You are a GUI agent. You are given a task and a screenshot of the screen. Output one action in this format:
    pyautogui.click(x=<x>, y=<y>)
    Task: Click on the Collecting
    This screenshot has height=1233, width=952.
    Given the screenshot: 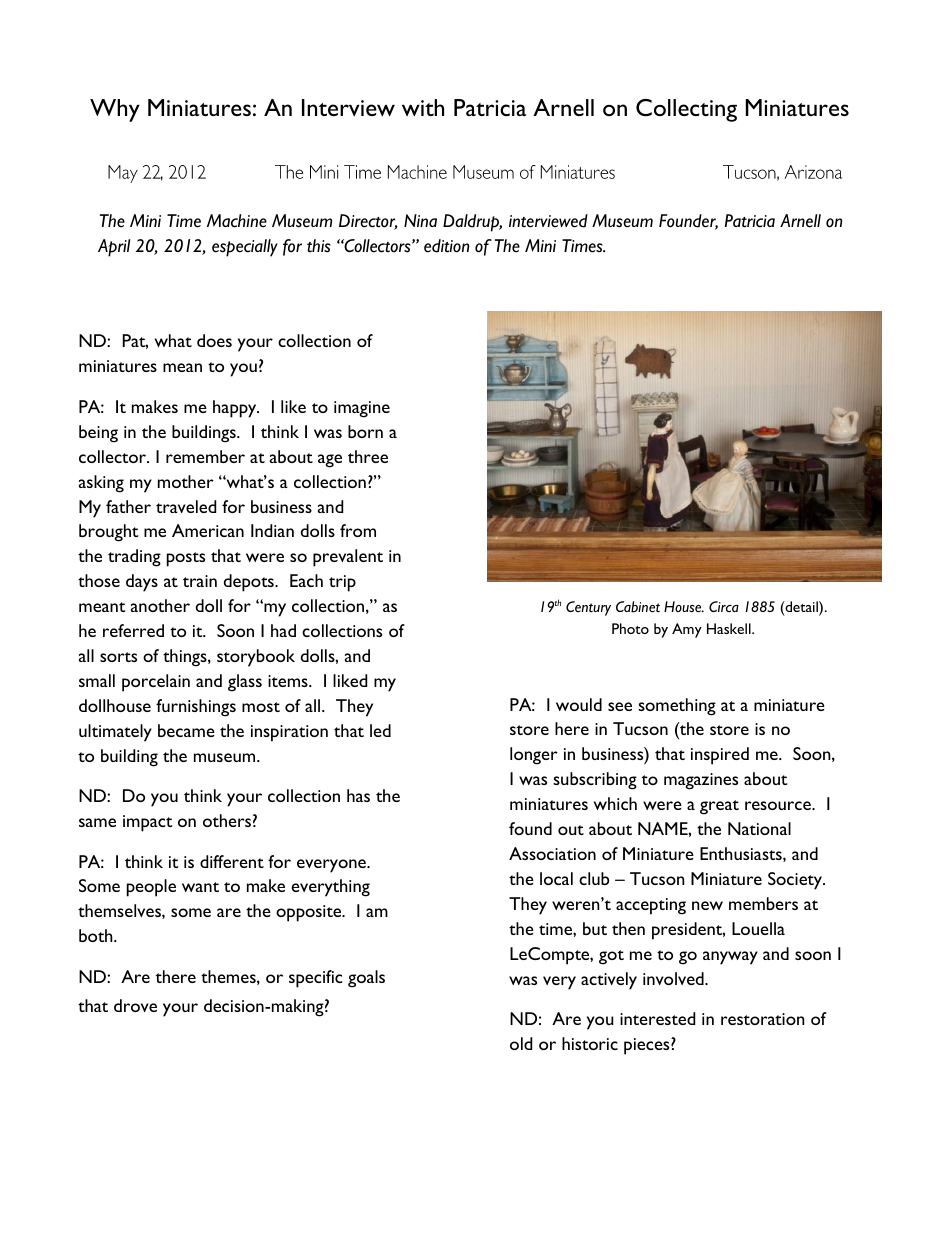 What is the action you would take?
    pyautogui.click(x=686, y=110)
